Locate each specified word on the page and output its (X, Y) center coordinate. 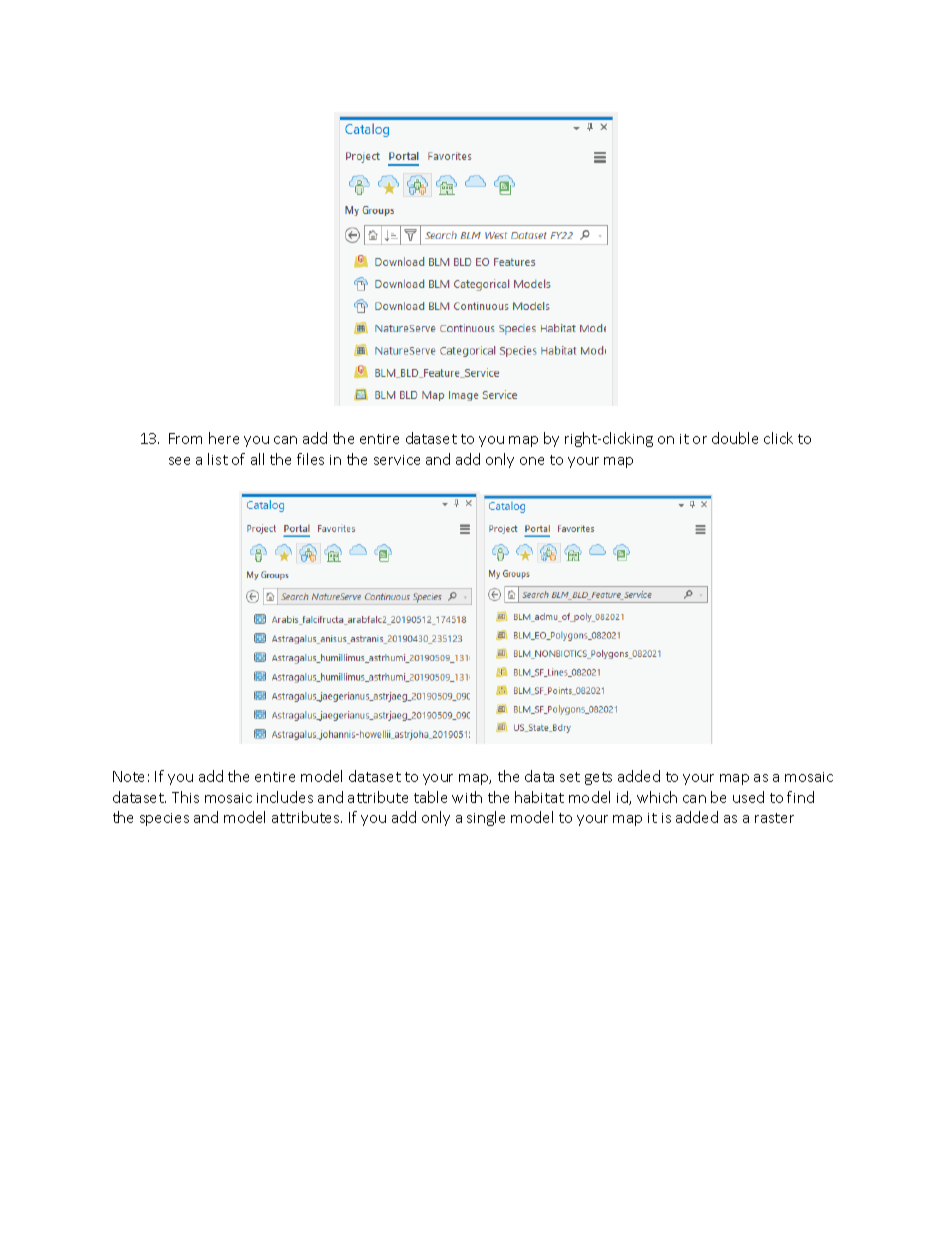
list (218, 459)
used (748, 797)
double (735, 438)
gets (598, 778)
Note (128, 776)
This (185, 797)
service (397, 460)
